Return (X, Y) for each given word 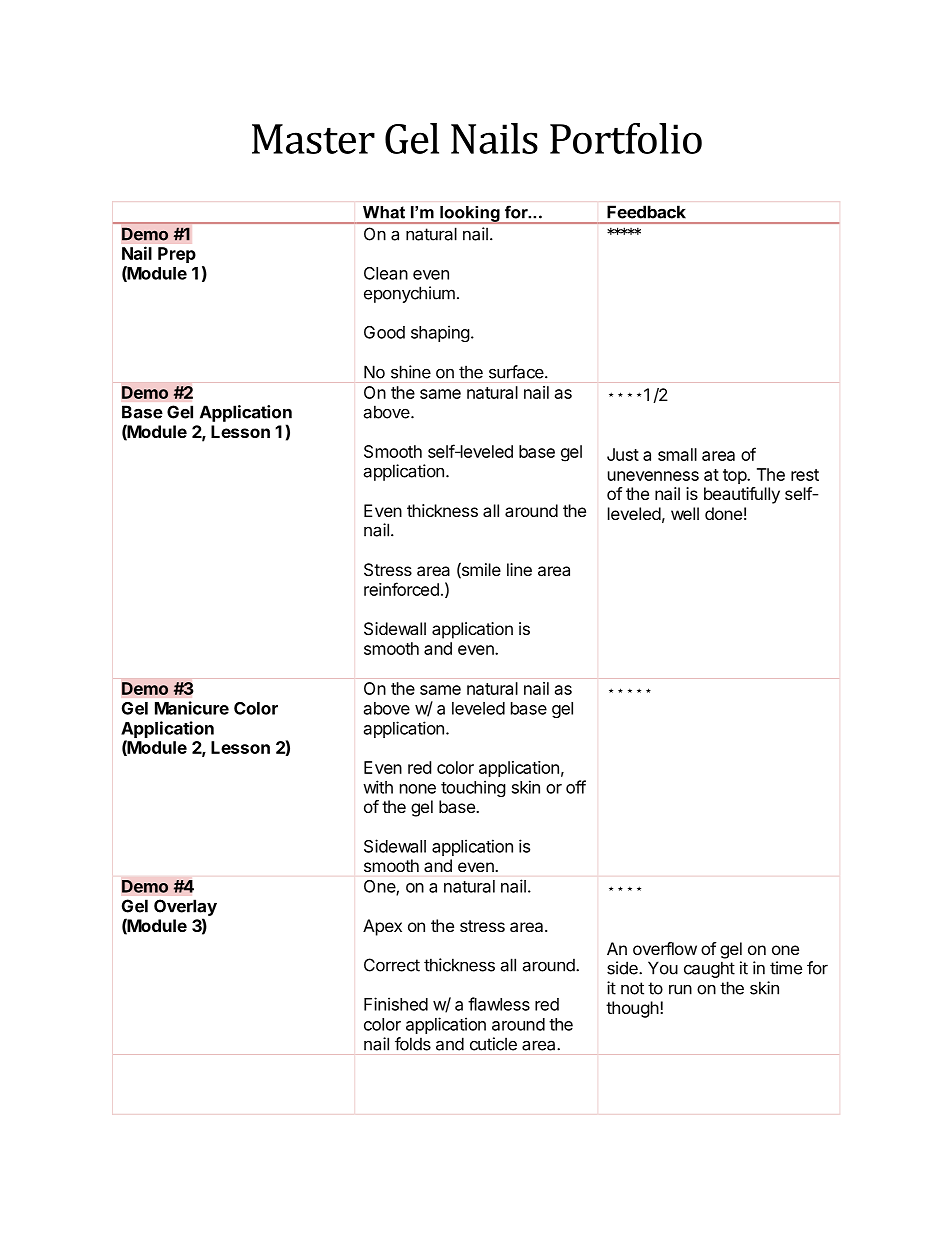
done (723, 513)
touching (473, 788)
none (418, 789)
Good (384, 332)
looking (470, 215)
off (576, 787)
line (519, 569)
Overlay (185, 907)
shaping (440, 333)
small (677, 454)
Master (313, 139)
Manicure (192, 708)
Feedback (646, 212)
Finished (396, 1004)
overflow (665, 948)
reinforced (401, 589)
